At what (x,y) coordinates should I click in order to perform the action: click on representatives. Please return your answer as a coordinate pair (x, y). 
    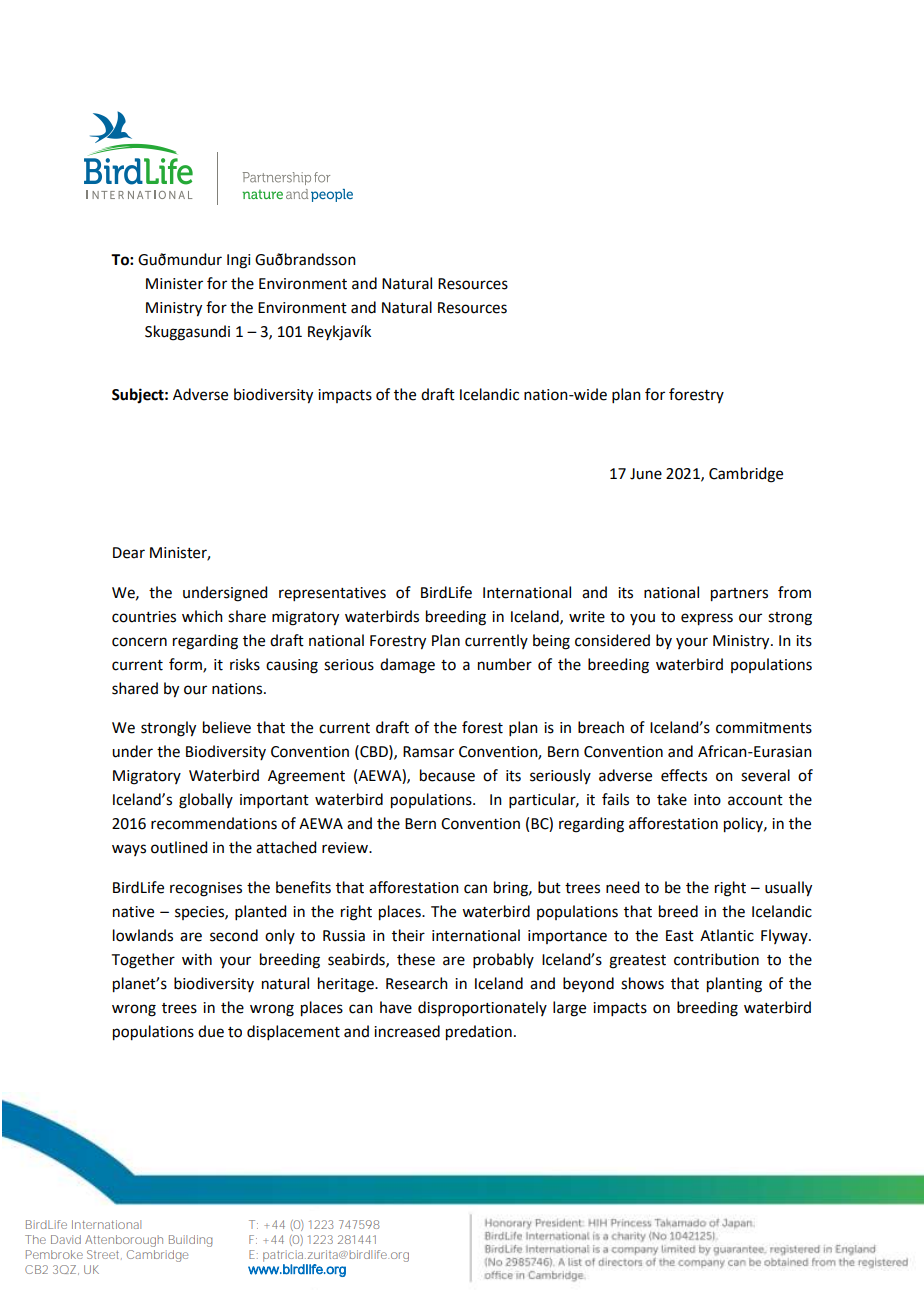
    Looking at the image, I should click on (332, 594).
